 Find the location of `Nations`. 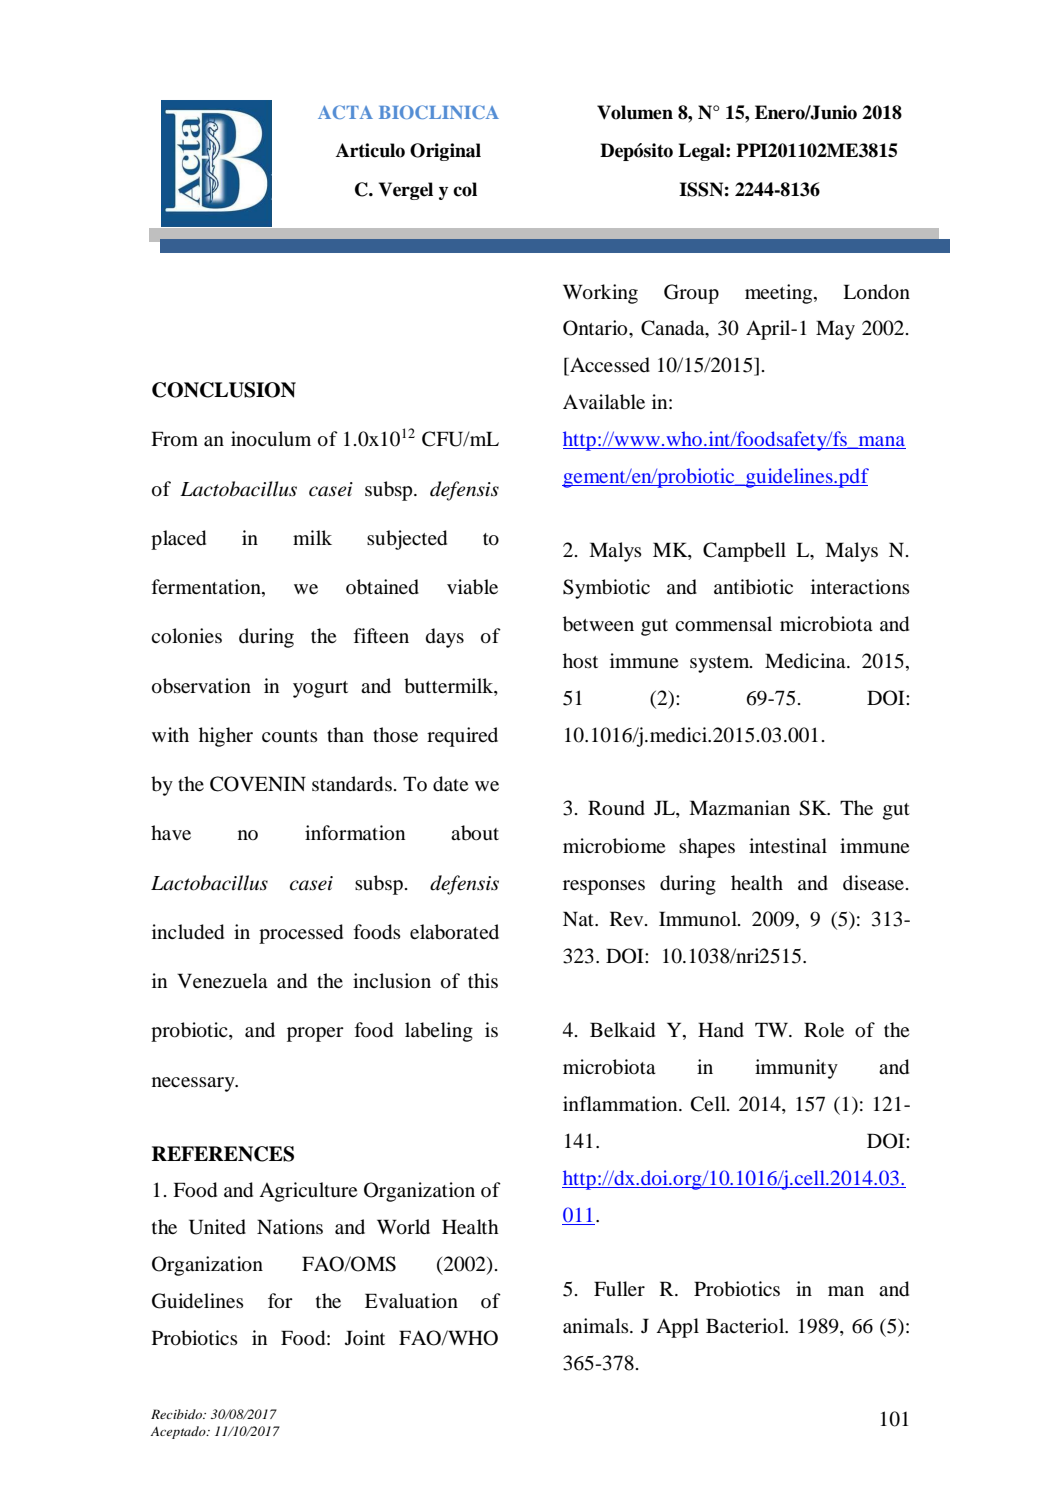

Nations is located at coordinates (290, 1227).
